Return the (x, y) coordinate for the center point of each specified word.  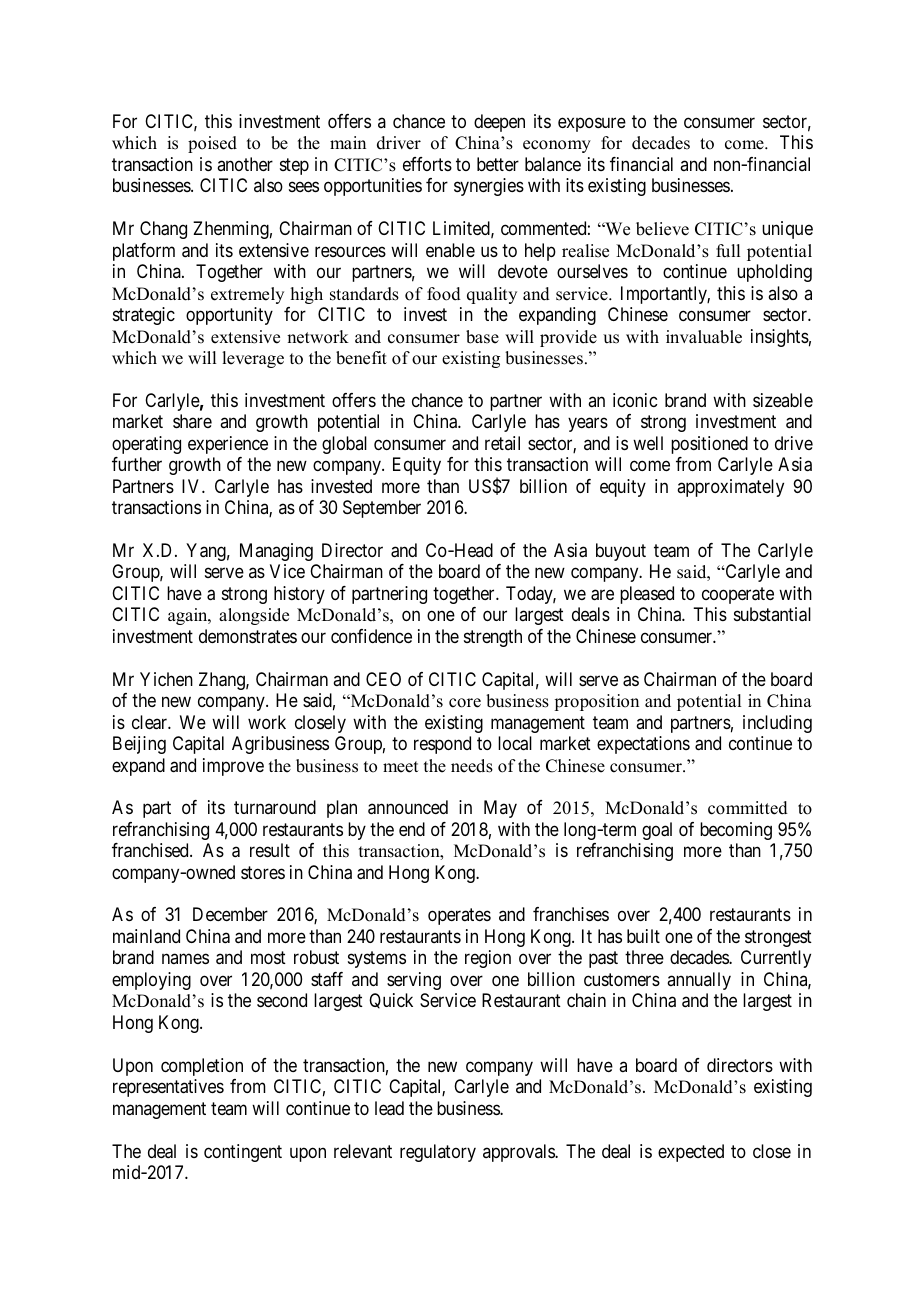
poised (212, 144)
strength (493, 638)
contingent (243, 1153)
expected (691, 1153)
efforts (427, 164)
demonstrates (248, 636)
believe (662, 229)
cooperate (738, 595)
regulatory (438, 1153)
